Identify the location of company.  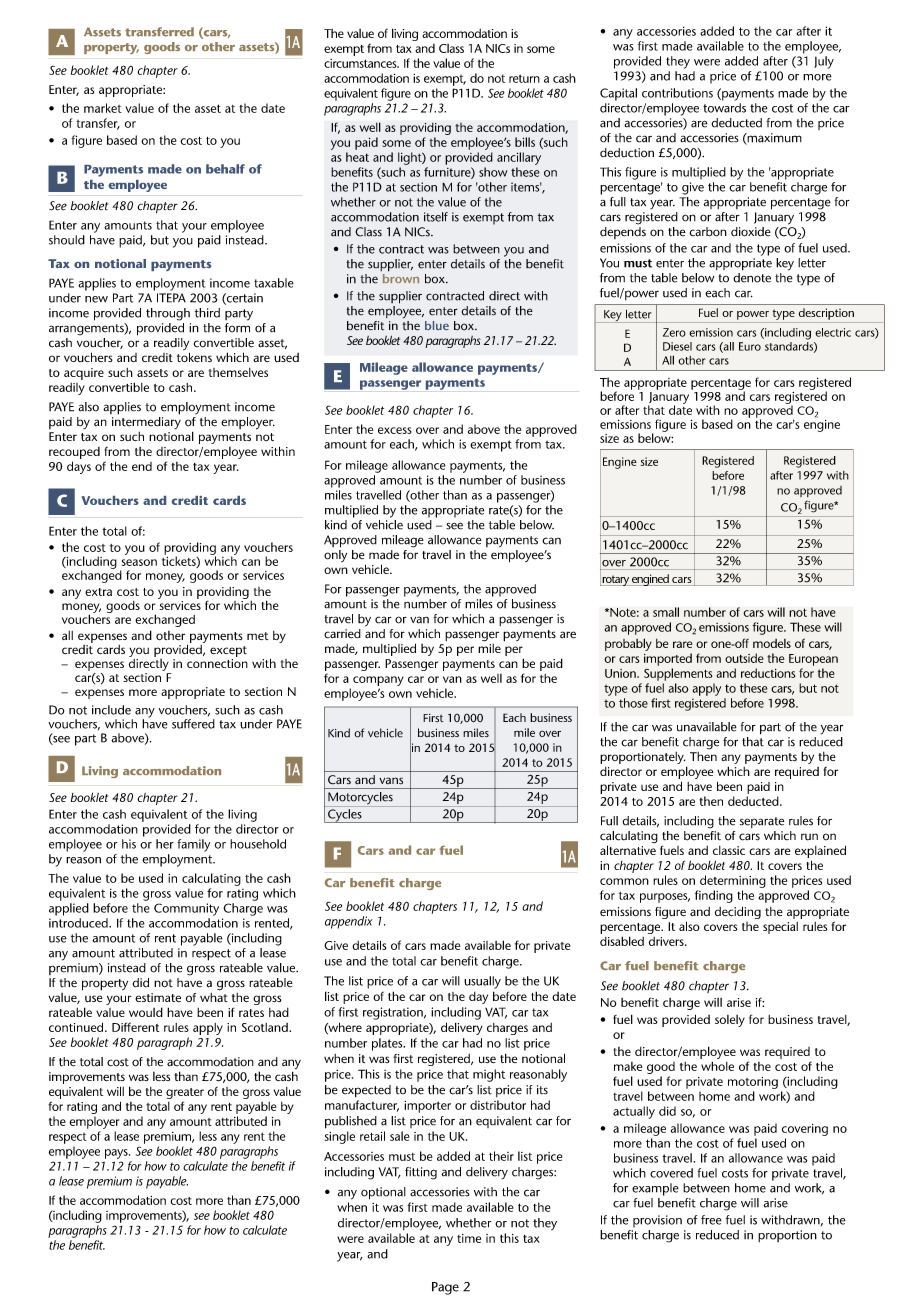
(378, 681).
